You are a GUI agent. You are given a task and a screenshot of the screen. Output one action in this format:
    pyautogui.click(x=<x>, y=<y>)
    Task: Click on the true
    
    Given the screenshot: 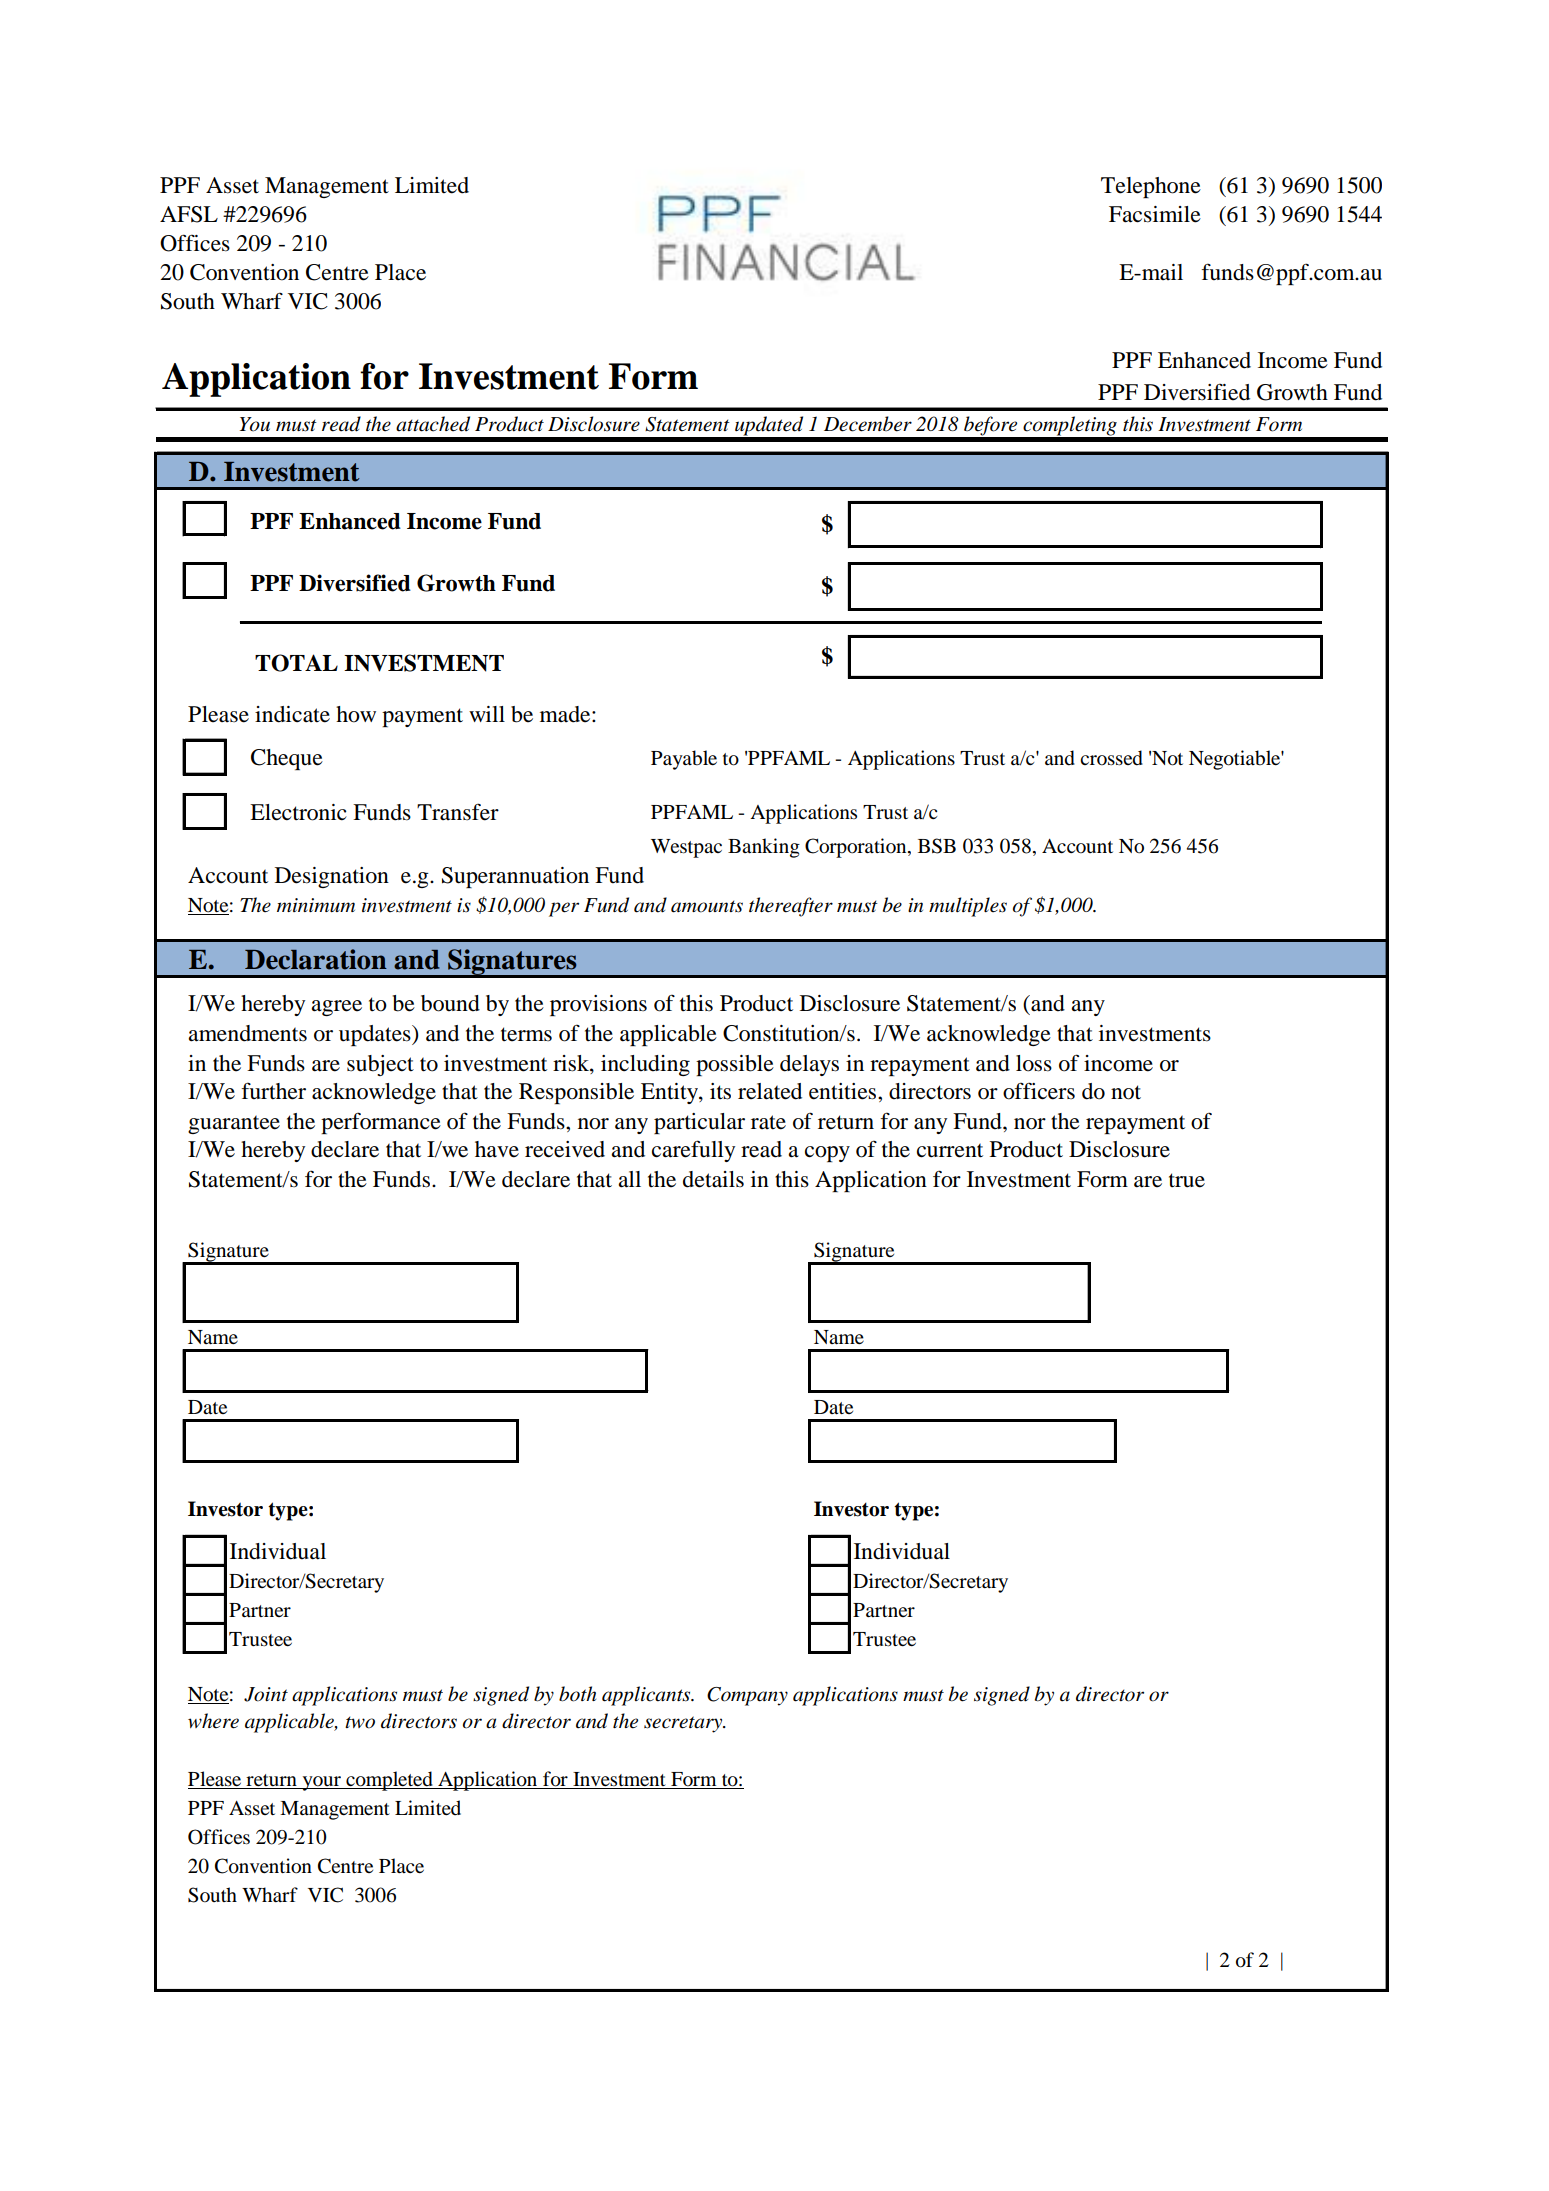 What is the action you would take?
    pyautogui.click(x=1187, y=1180)
